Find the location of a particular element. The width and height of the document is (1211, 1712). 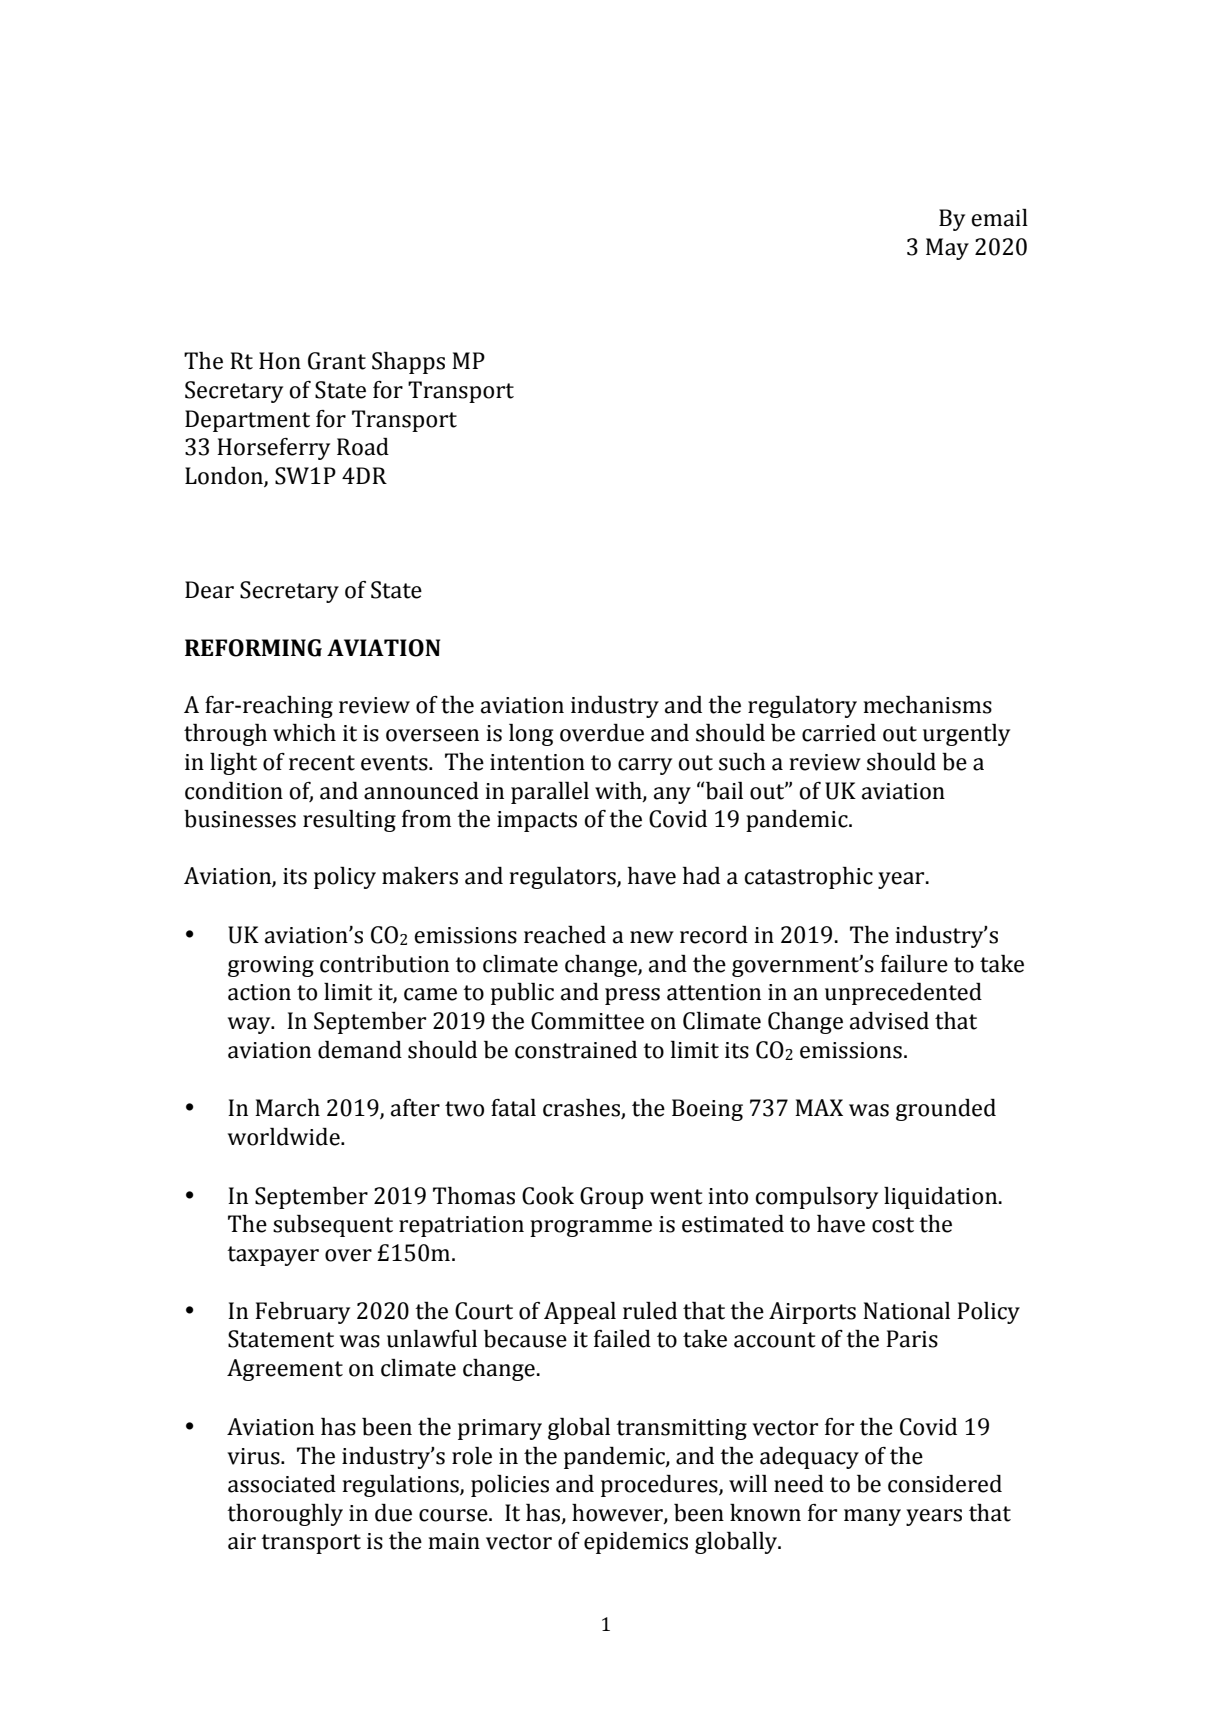

however is located at coordinates (618, 1513).
